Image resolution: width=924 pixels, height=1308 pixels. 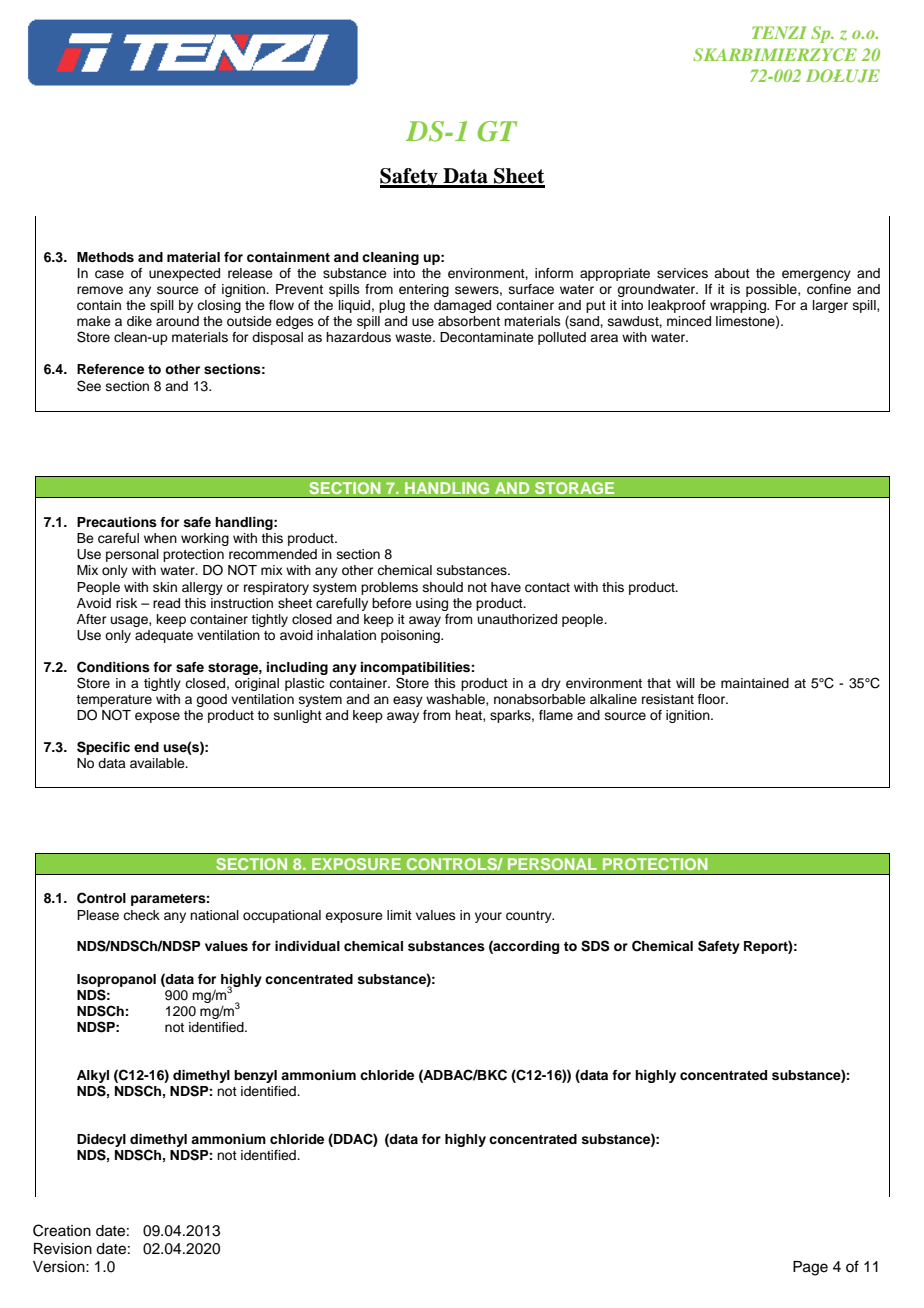 What do you see at coordinates (713, 699) in the image?
I see `floor` at bounding box center [713, 699].
